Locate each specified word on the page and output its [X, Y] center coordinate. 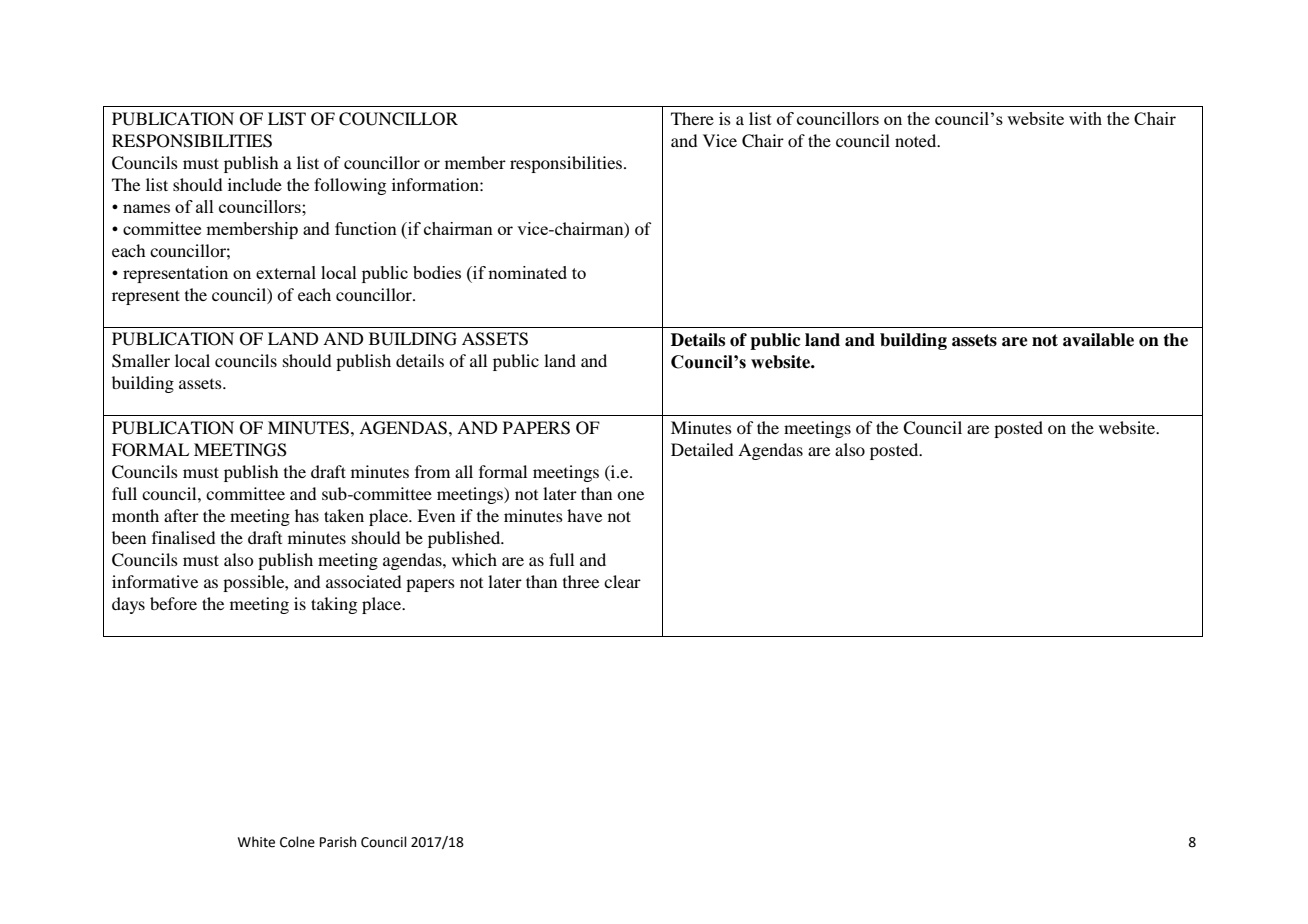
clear [622, 581]
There [692, 118]
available [1098, 340]
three [581, 581]
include [255, 184]
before [173, 603]
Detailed [702, 449]
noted [917, 140]
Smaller [141, 361]
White [256, 842]
